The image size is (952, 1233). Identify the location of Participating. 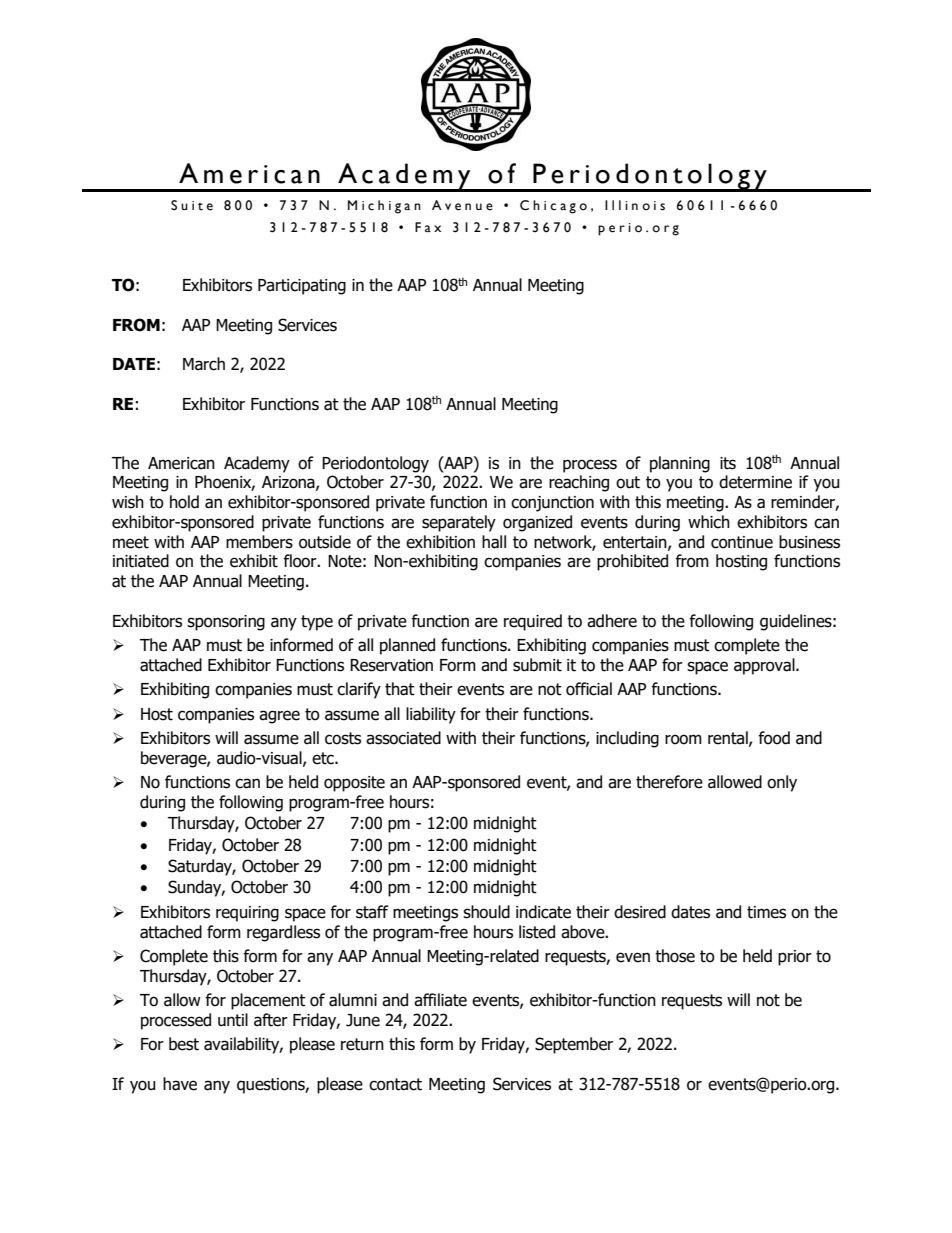
(302, 287).
